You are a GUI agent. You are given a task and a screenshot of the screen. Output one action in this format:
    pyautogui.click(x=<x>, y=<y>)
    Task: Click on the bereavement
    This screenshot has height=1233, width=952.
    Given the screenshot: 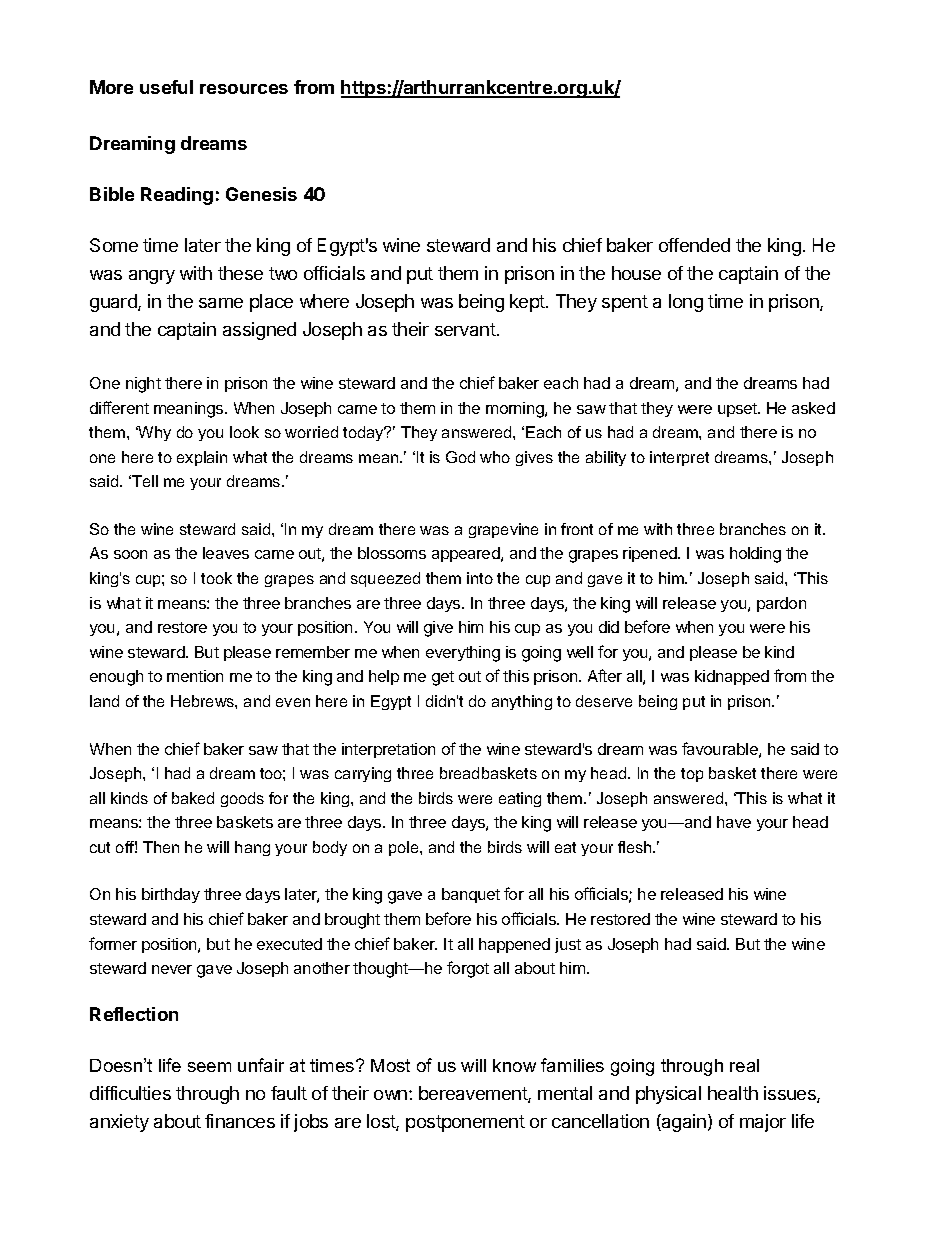 What is the action you would take?
    pyautogui.click(x=474, y=1094)
